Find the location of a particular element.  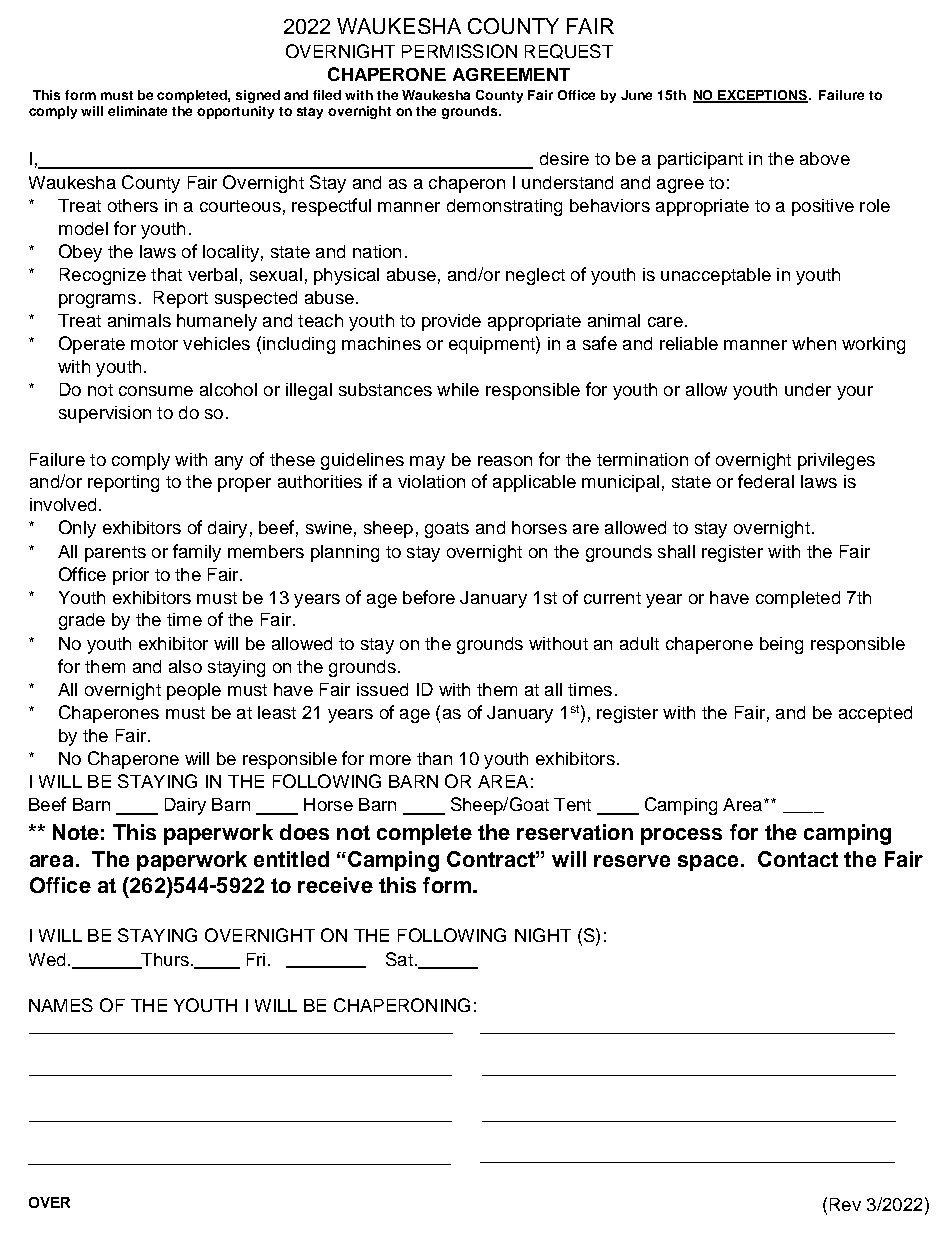

also is located at coordinates (185, 666).
